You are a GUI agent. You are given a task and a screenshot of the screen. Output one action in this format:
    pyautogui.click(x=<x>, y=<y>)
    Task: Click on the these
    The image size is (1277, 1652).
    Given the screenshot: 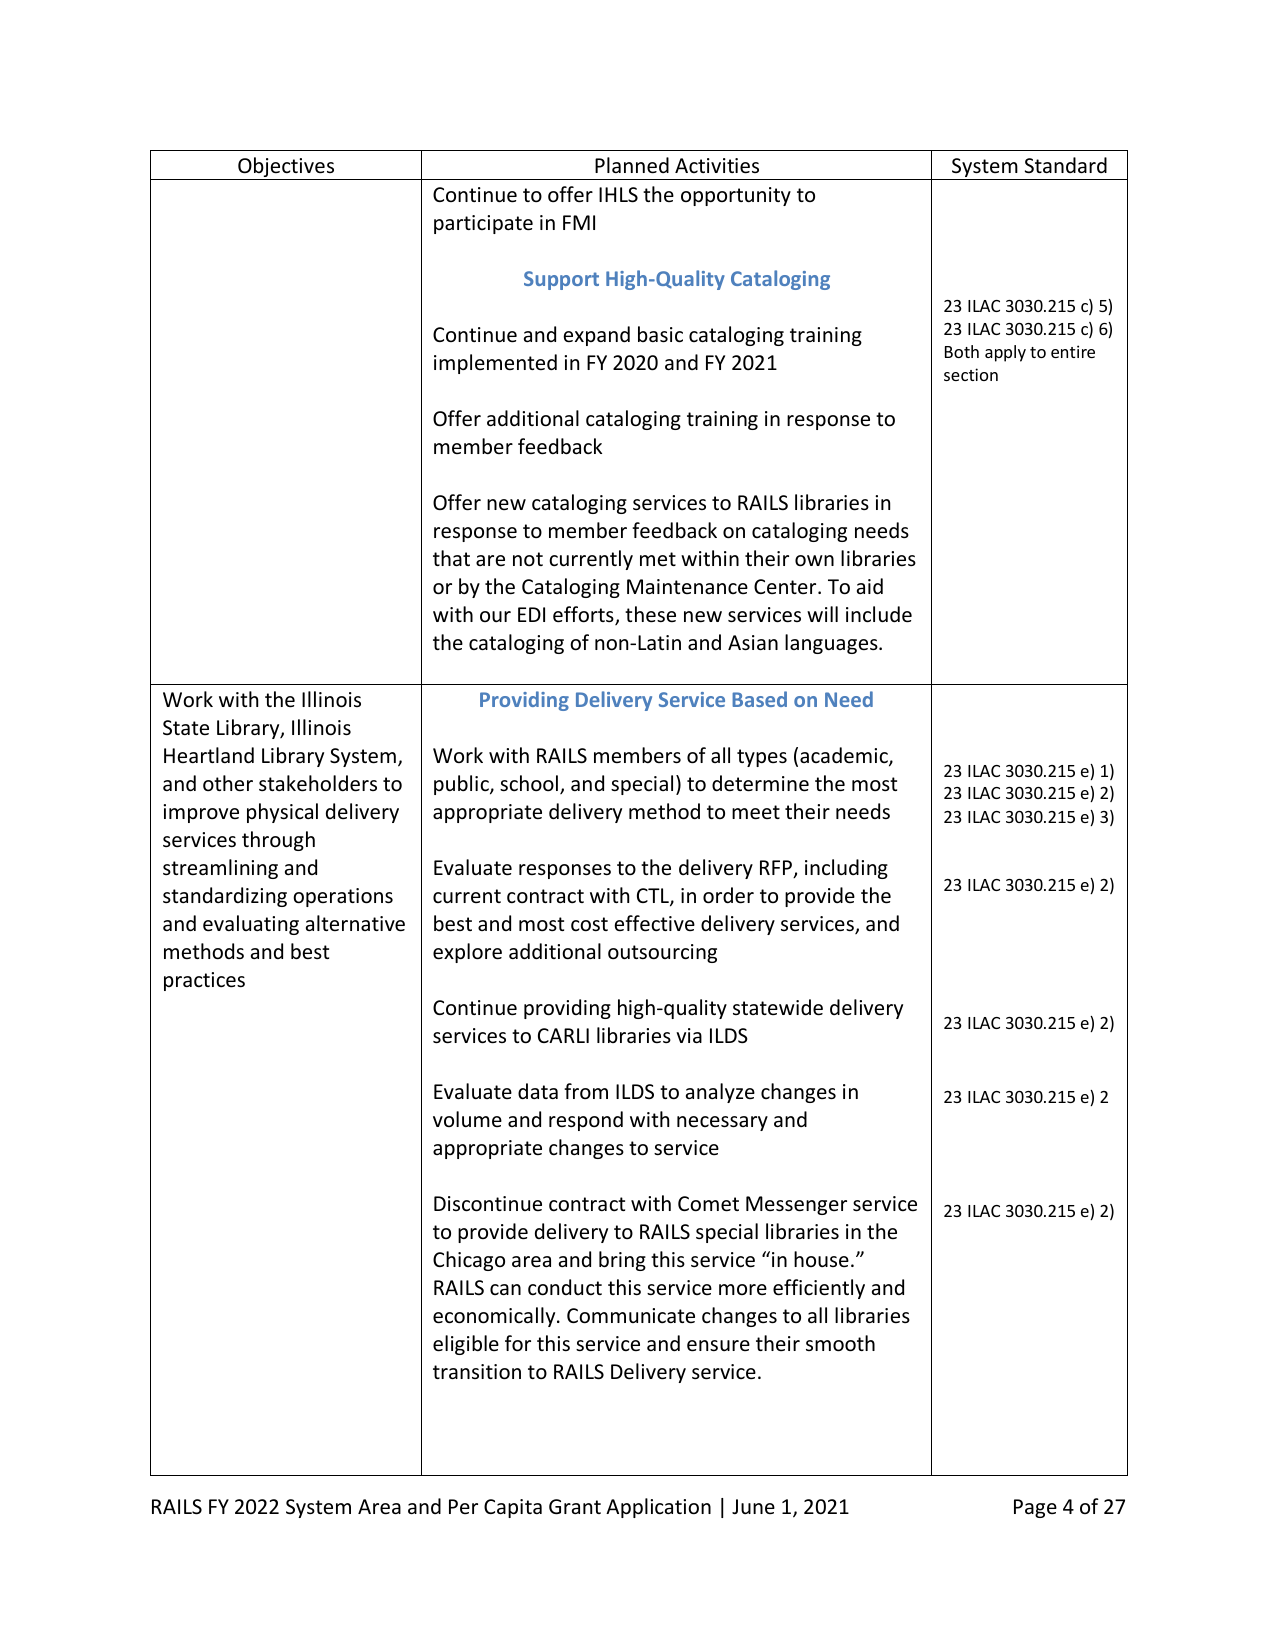 What is the action you would take?
    pyautogui.click(x=650, y=614)
